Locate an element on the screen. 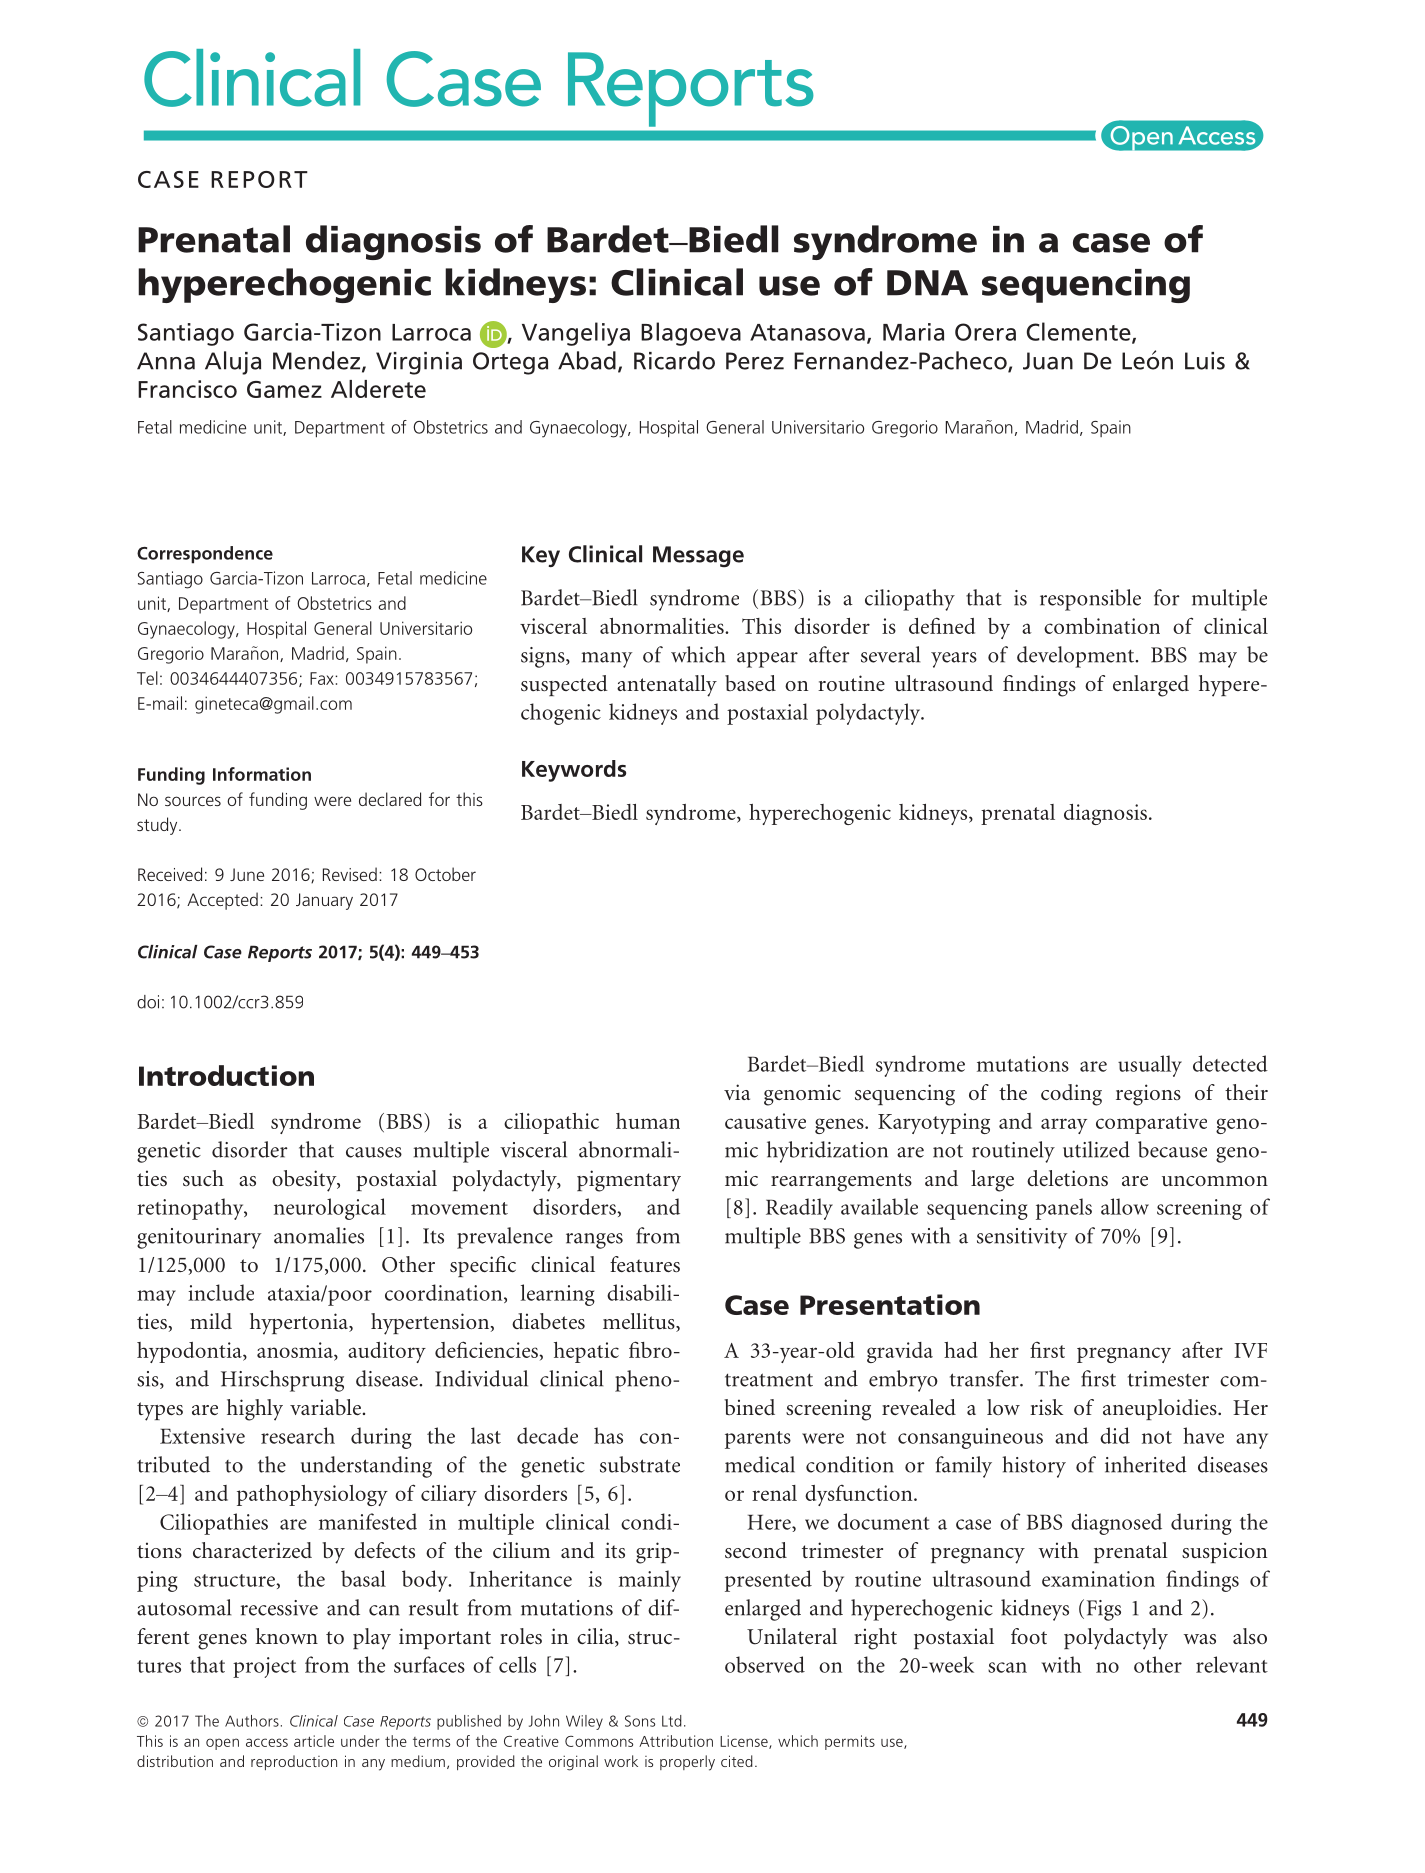 This screenshot has width=1425, height=1873. Ricardo is located at coordinates (674, 360).
